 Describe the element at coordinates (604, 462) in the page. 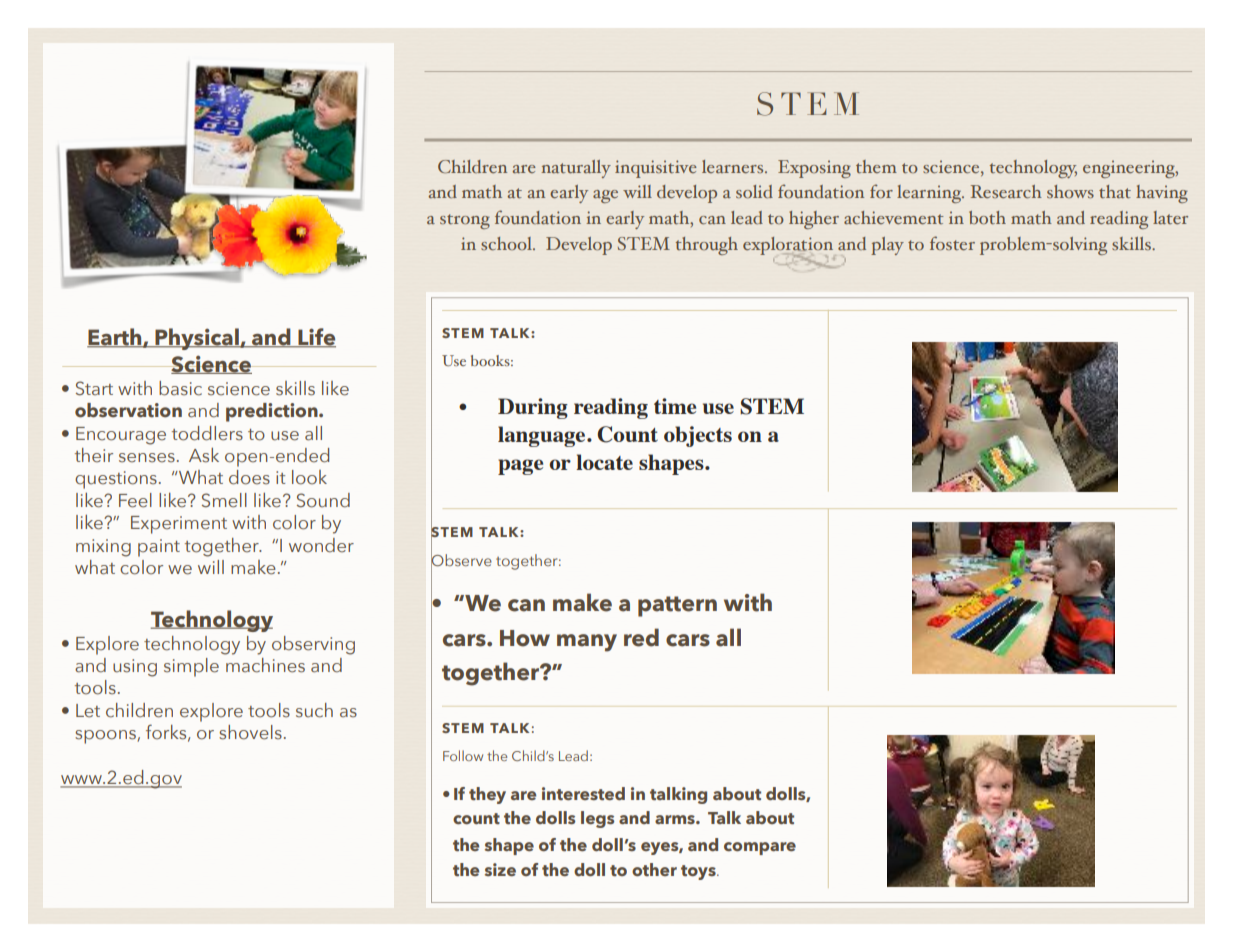

I see `locate` at that location.
